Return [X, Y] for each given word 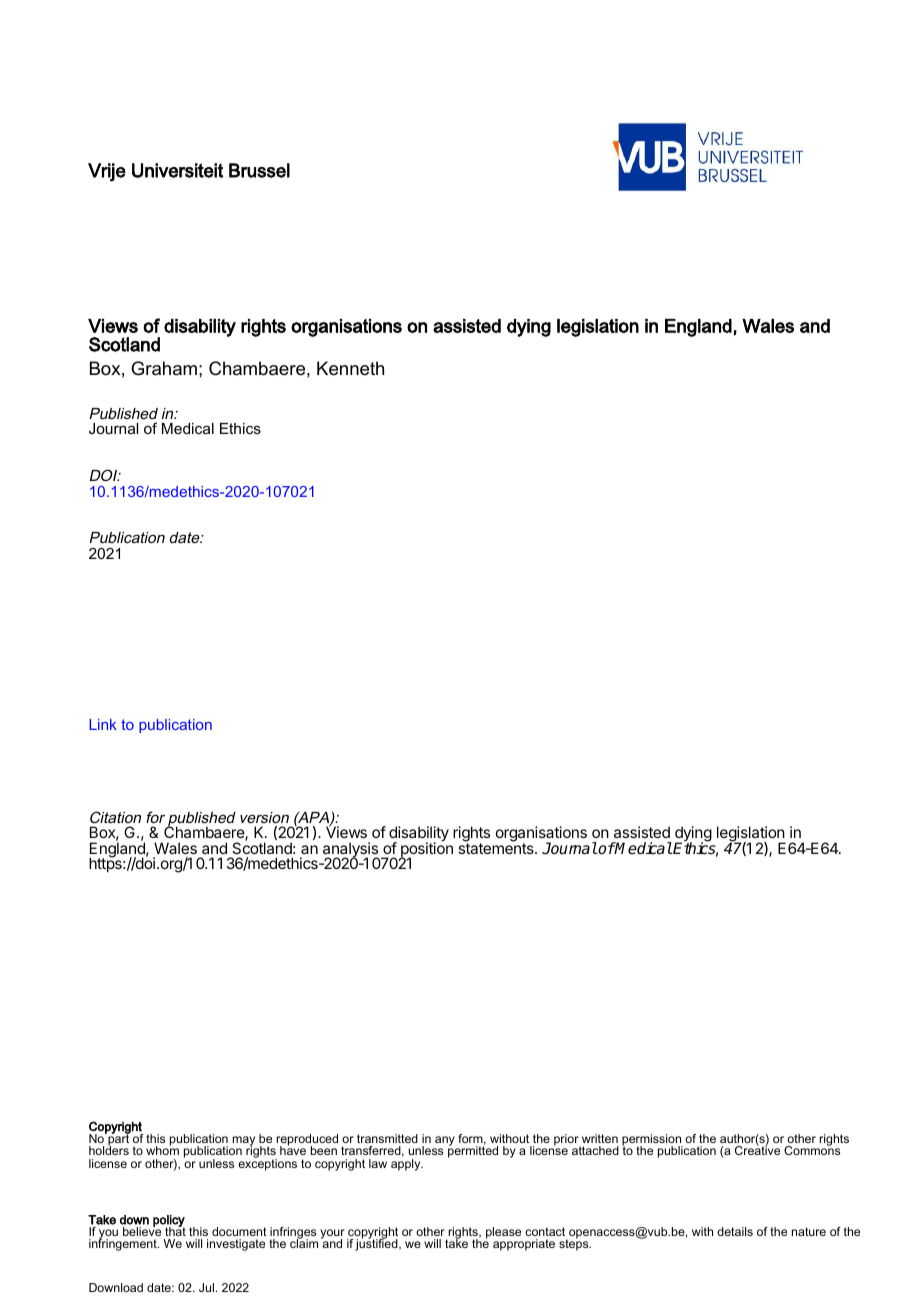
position [426, 850]
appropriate [524, 1245]
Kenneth [350, 368]
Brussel [259, 170]
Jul [206, 1287]
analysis [351, 851]
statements [497, 848]
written [600, 1138]
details [735, 1231]
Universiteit [177, 170]
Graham [164, 368]
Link [103, 724]
